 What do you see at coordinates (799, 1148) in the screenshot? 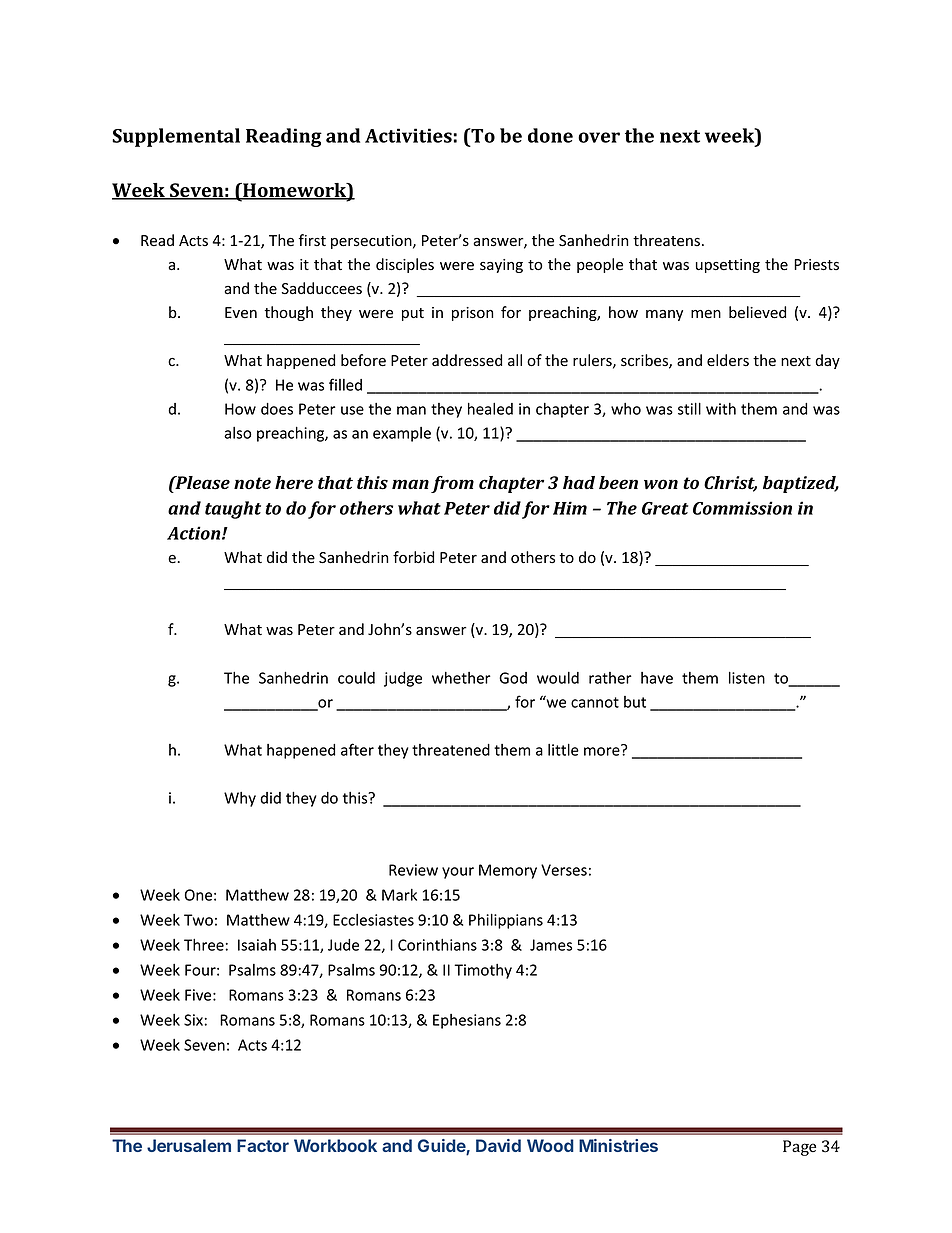
I see `Page` at bounding box center [799, 1148].
